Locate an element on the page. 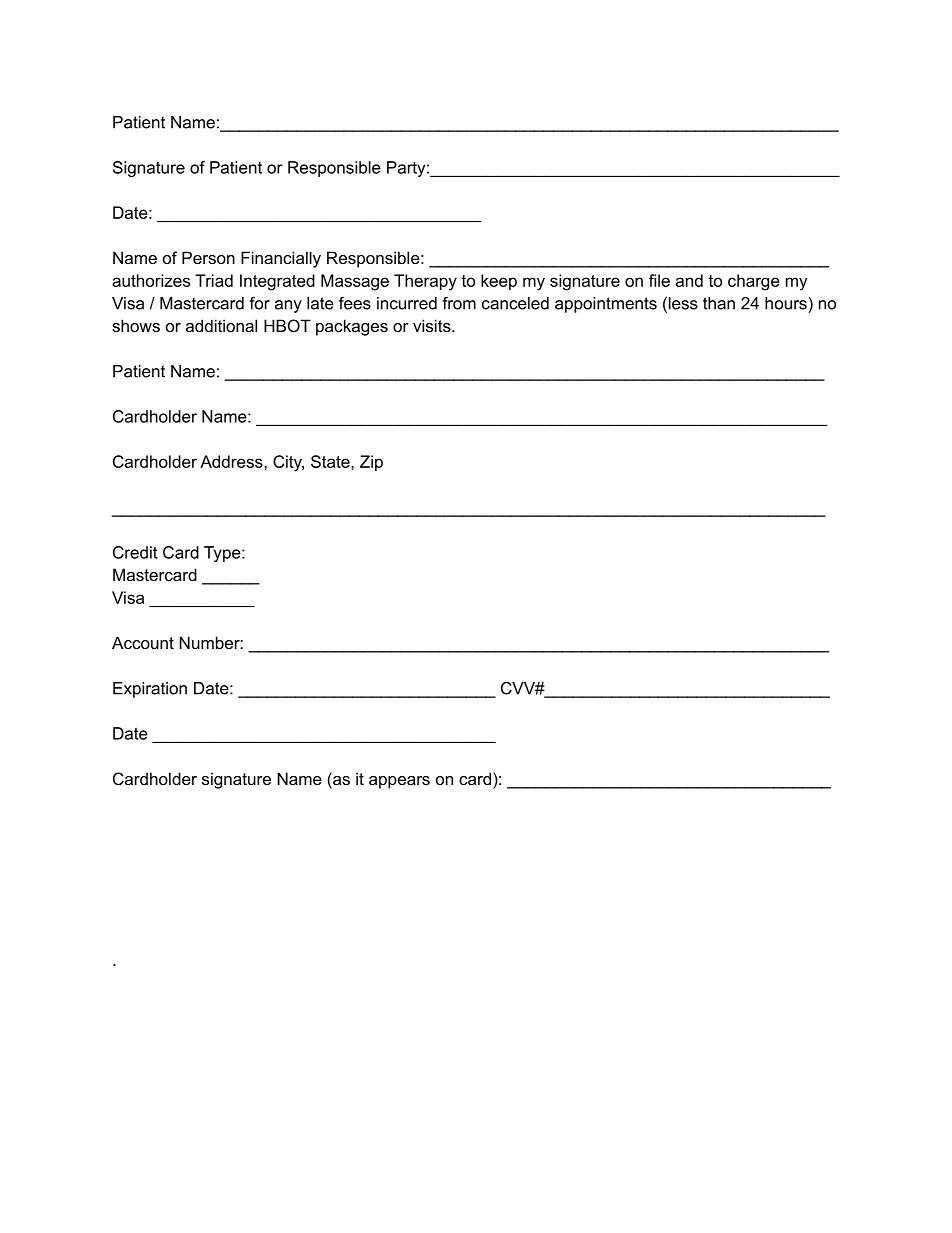 This page has width=952, height=1233. Therapy is located at coordinates (425, 282).
